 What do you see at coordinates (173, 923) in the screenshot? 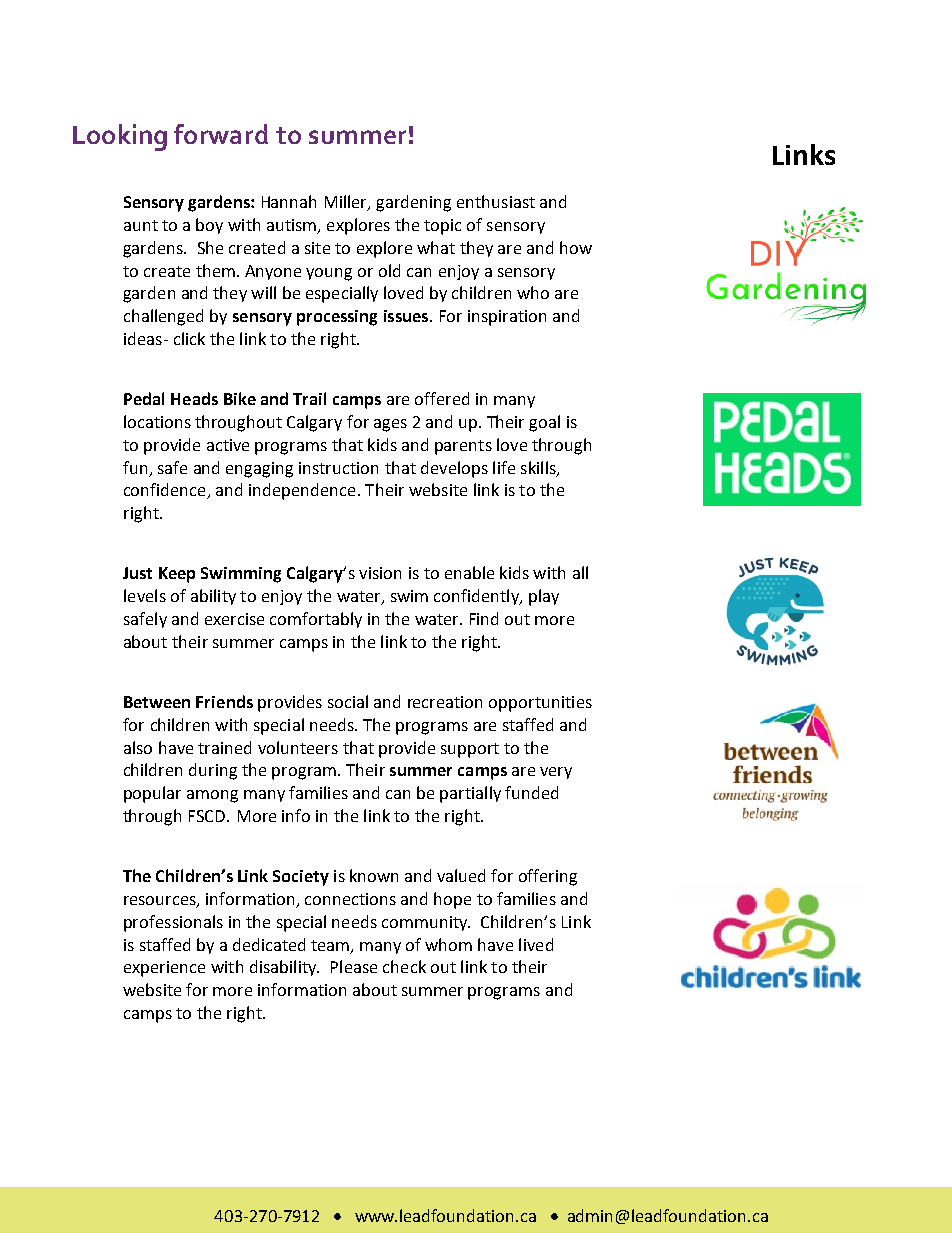
I see `professionals` at bounding box center [173, 923].
